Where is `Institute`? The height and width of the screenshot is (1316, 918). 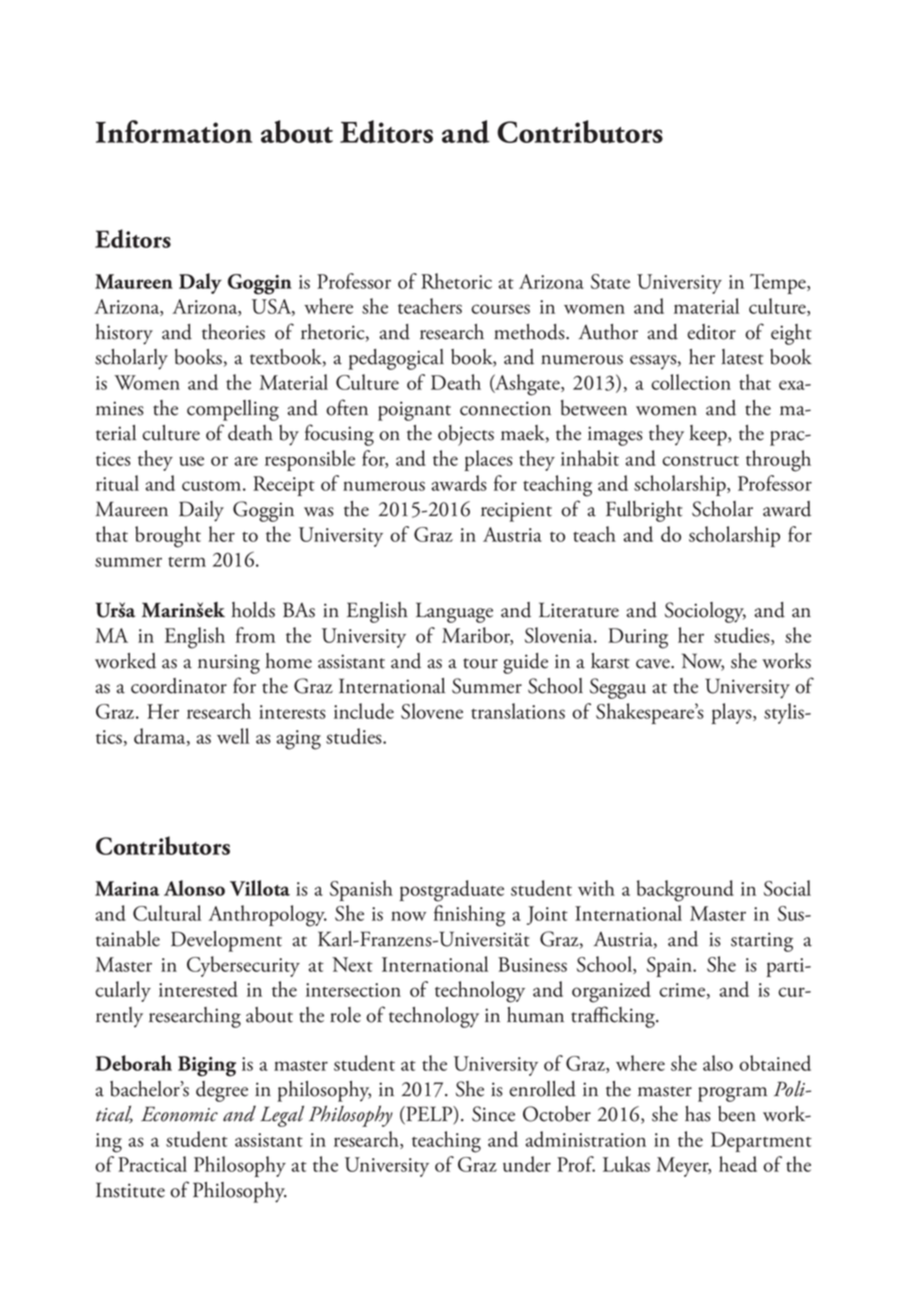
Institute is located at coordinates (130, 1190).
